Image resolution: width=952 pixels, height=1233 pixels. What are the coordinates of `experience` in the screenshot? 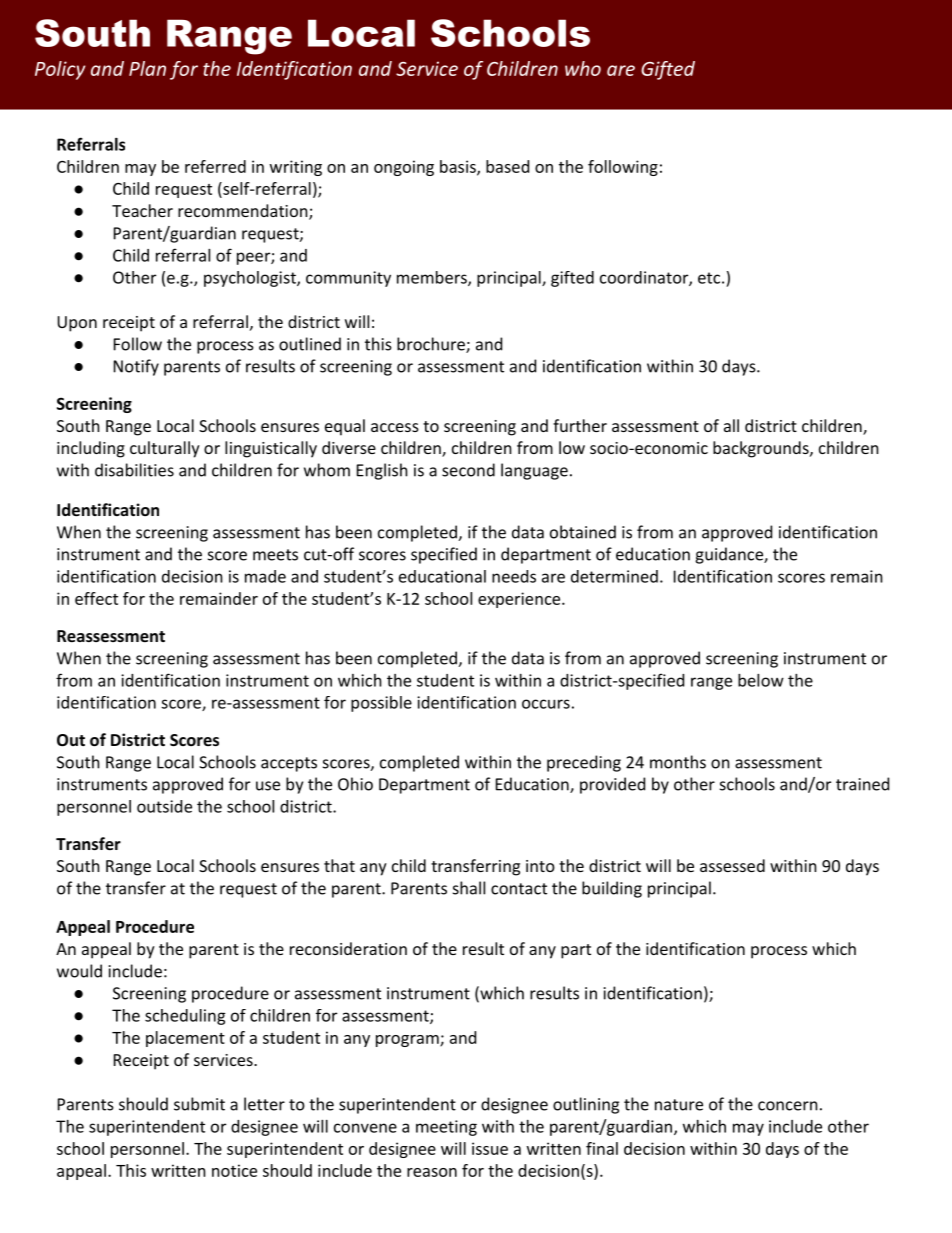 It's located at (520, 600).
